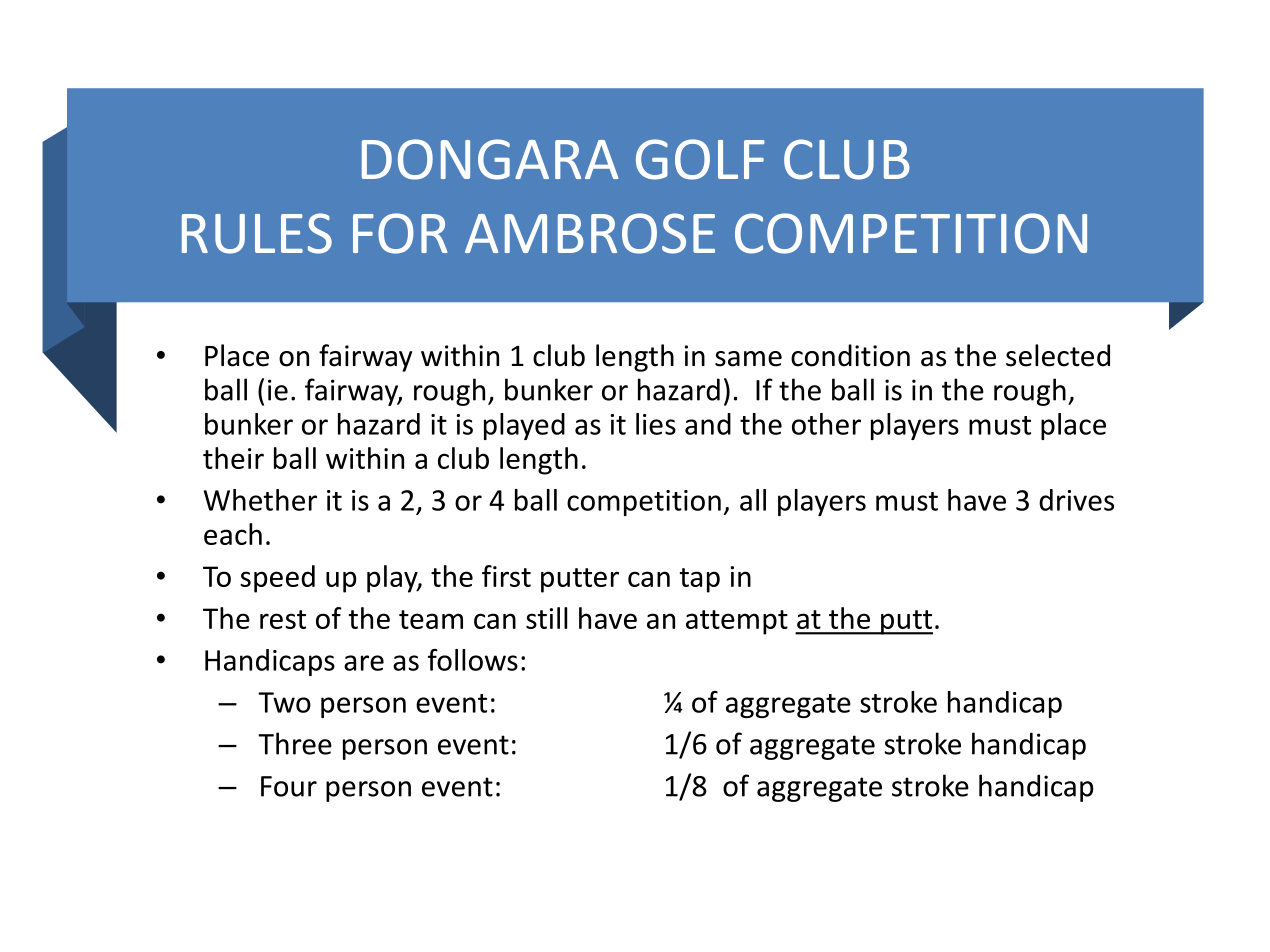 This screenshot has width=1270, height=952. I want to click on still, so click(546, 618).
